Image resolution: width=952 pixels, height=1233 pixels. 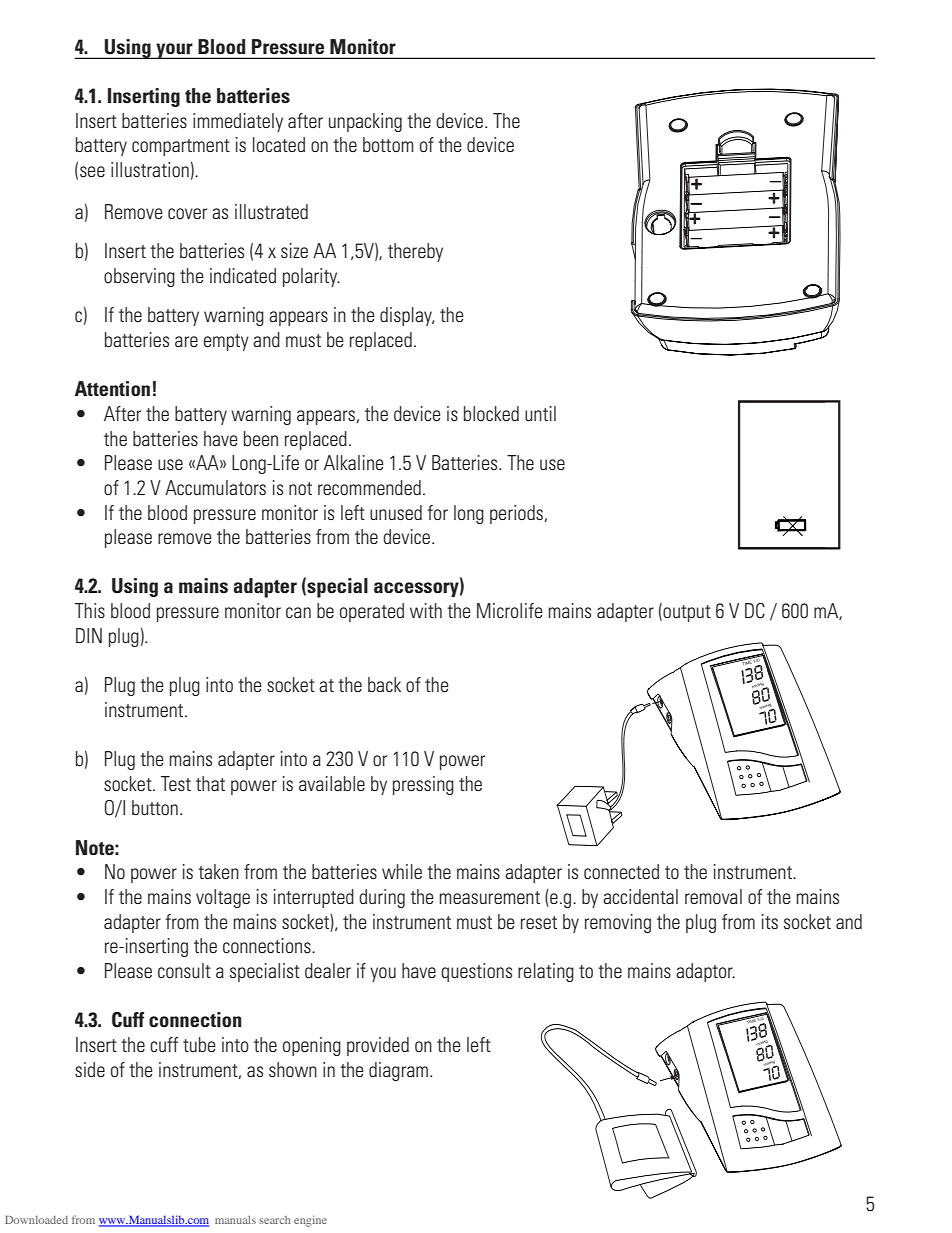 What do you see at coordinates (354, 462) in the image?
I see `Alkaline` at bounding box center [354, 462].
